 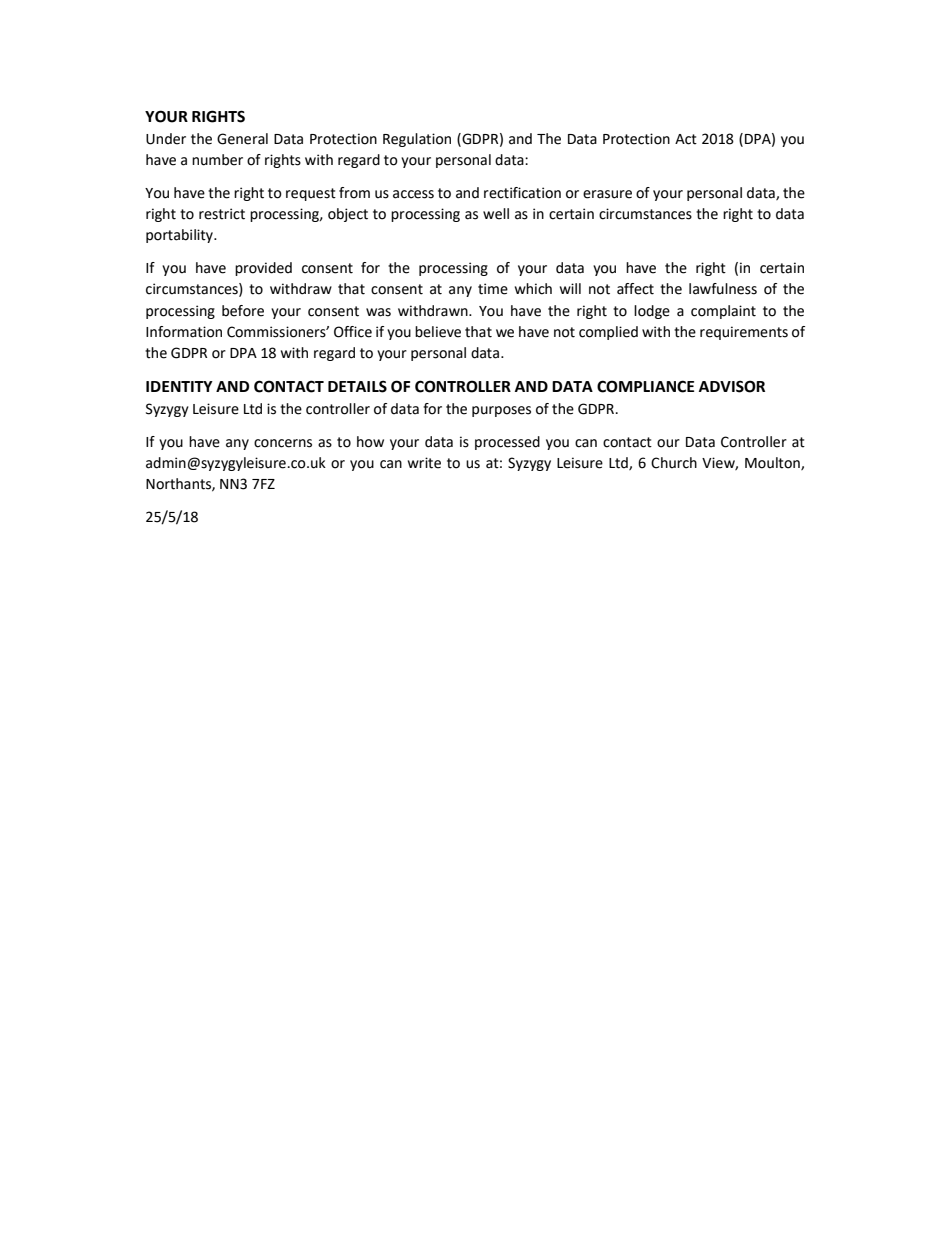 What do you see at coordinates (607, 194) in the page?
I see `erasure` at bounding box center [607, 194].
